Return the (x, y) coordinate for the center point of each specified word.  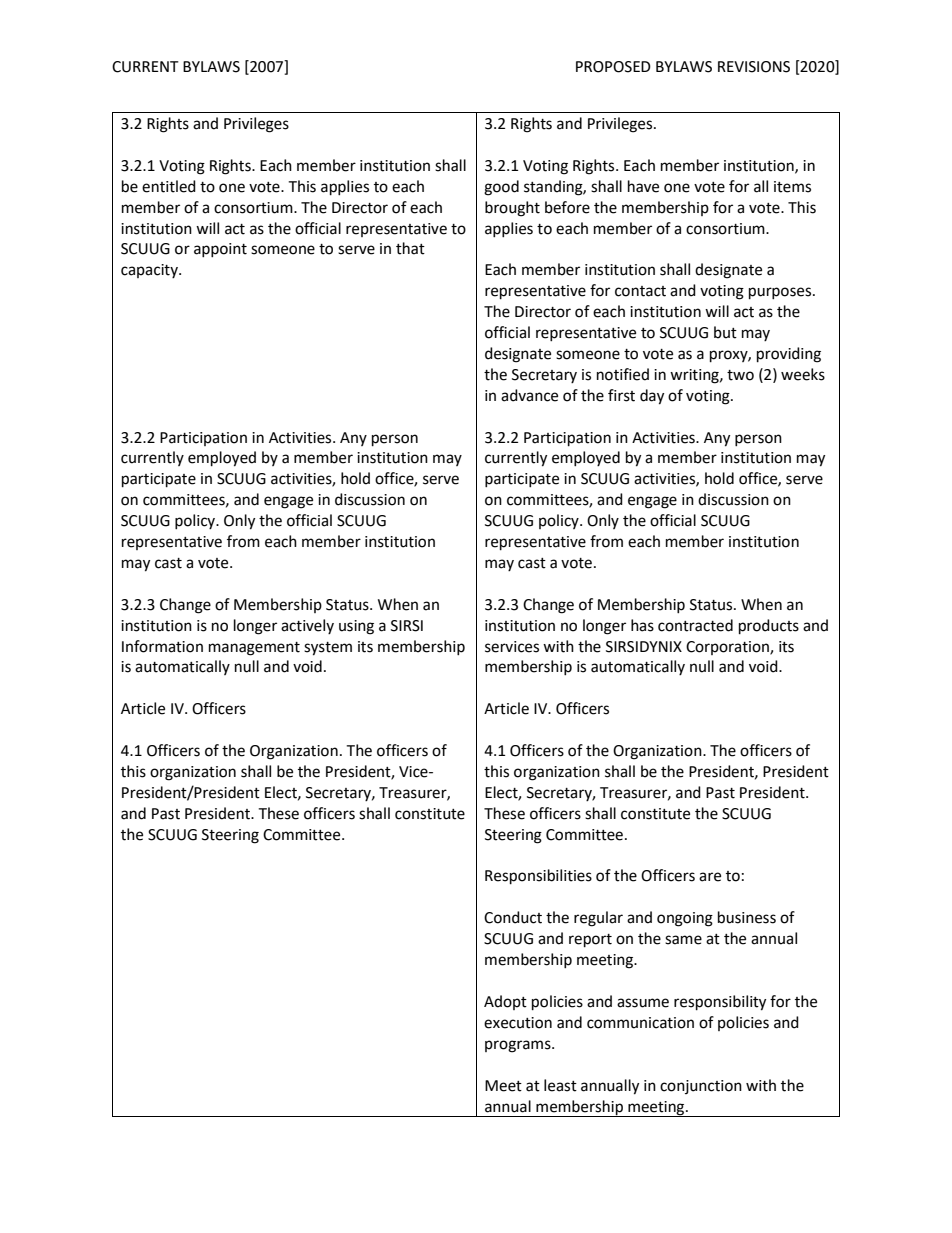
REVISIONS (754, 67)
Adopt (505, 1002)
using (356, 627)
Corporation (728, 648)
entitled (169, 186)
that (410, 248)
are (710, 877)
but (725, 332)
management (254, 649)
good (501, 188)
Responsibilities (538, 877)
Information (162, 646)
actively (307, 626)
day (652, 397)
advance (529, 395)
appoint (220, 250)
